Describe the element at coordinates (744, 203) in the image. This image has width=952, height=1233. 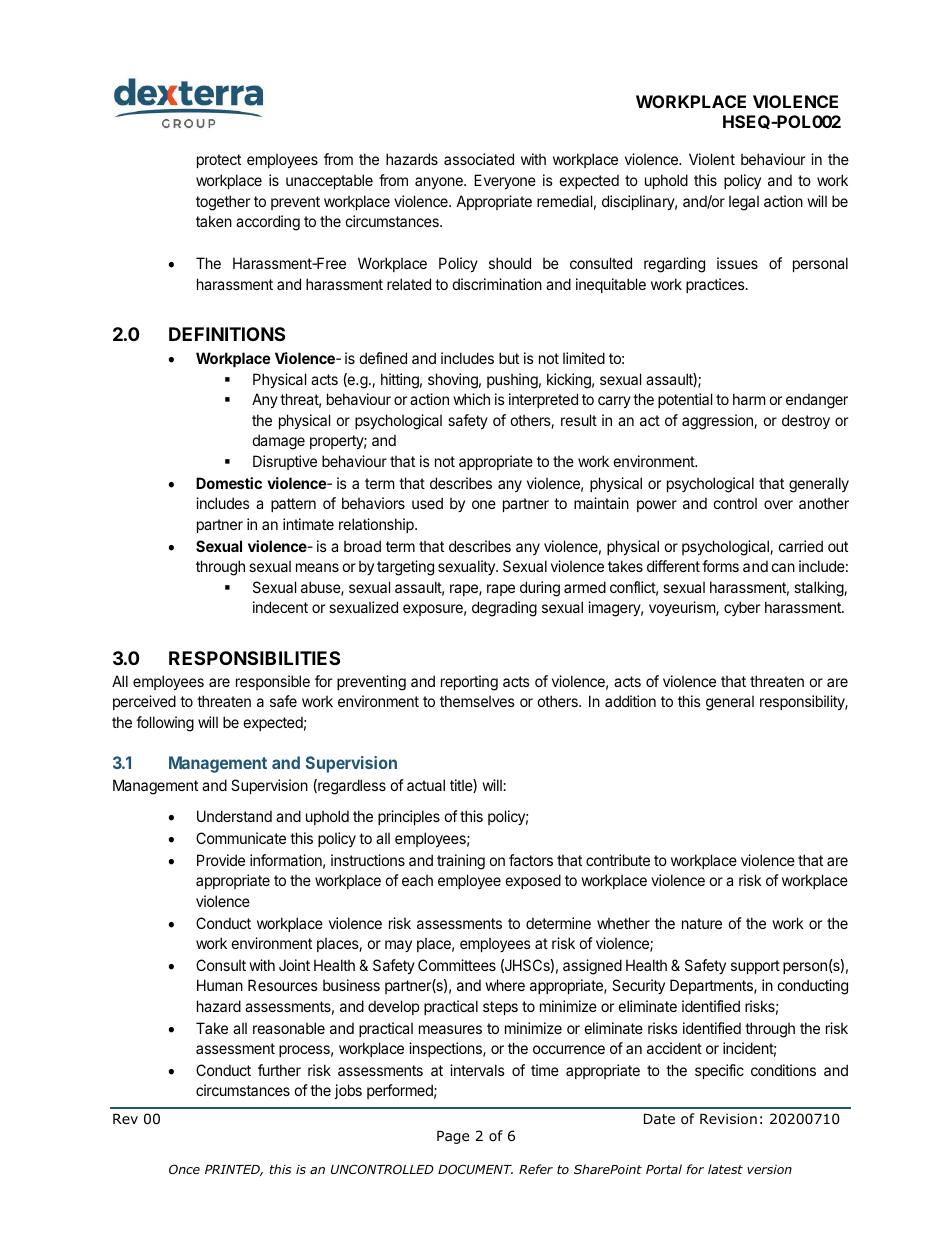
I see `legal` at that location.
